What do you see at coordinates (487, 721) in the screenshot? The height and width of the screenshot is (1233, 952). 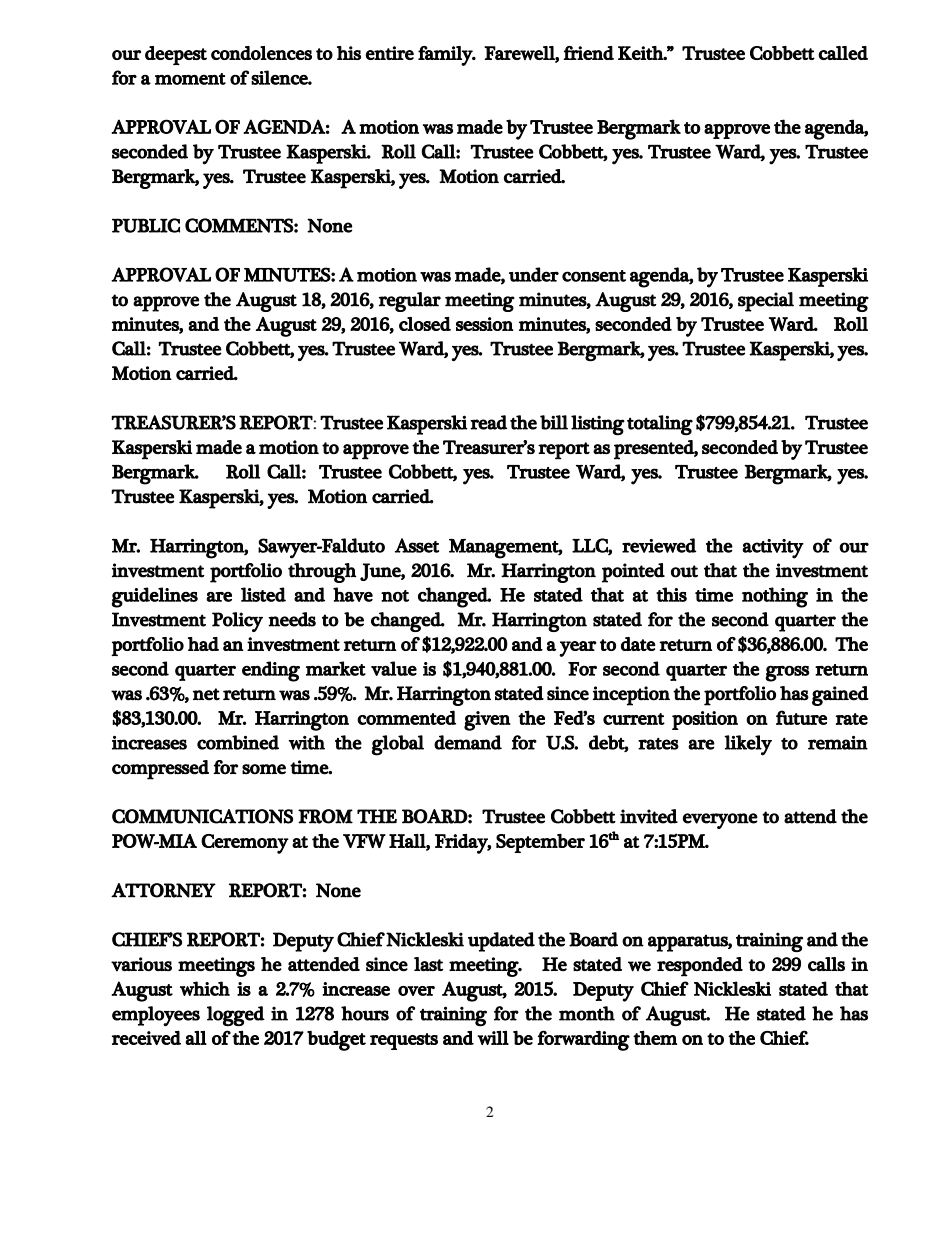 I see `given` at bounding box center [487, 721].
